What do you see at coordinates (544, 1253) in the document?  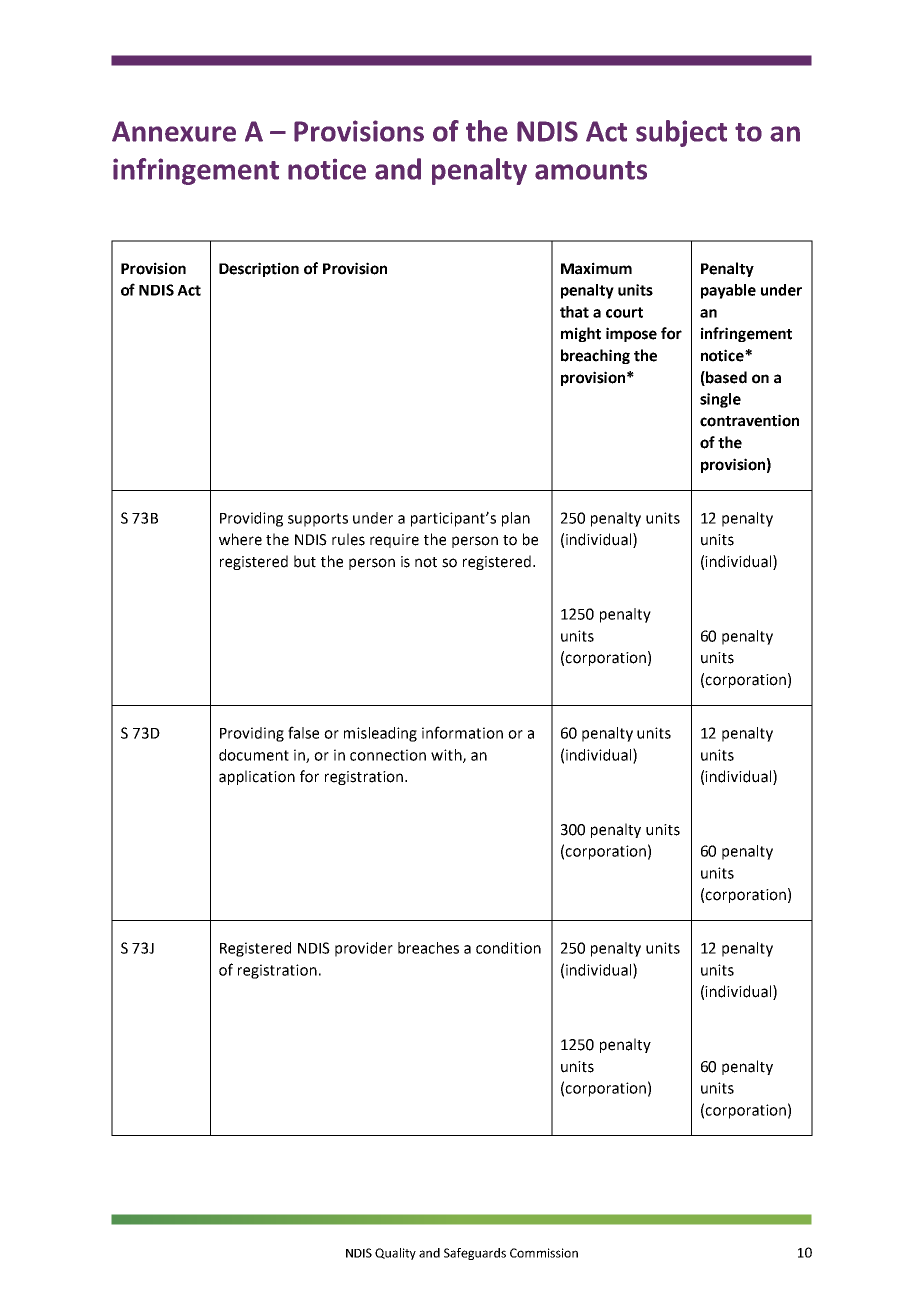 I see `Commission` at bounding box center [544, 1253].
